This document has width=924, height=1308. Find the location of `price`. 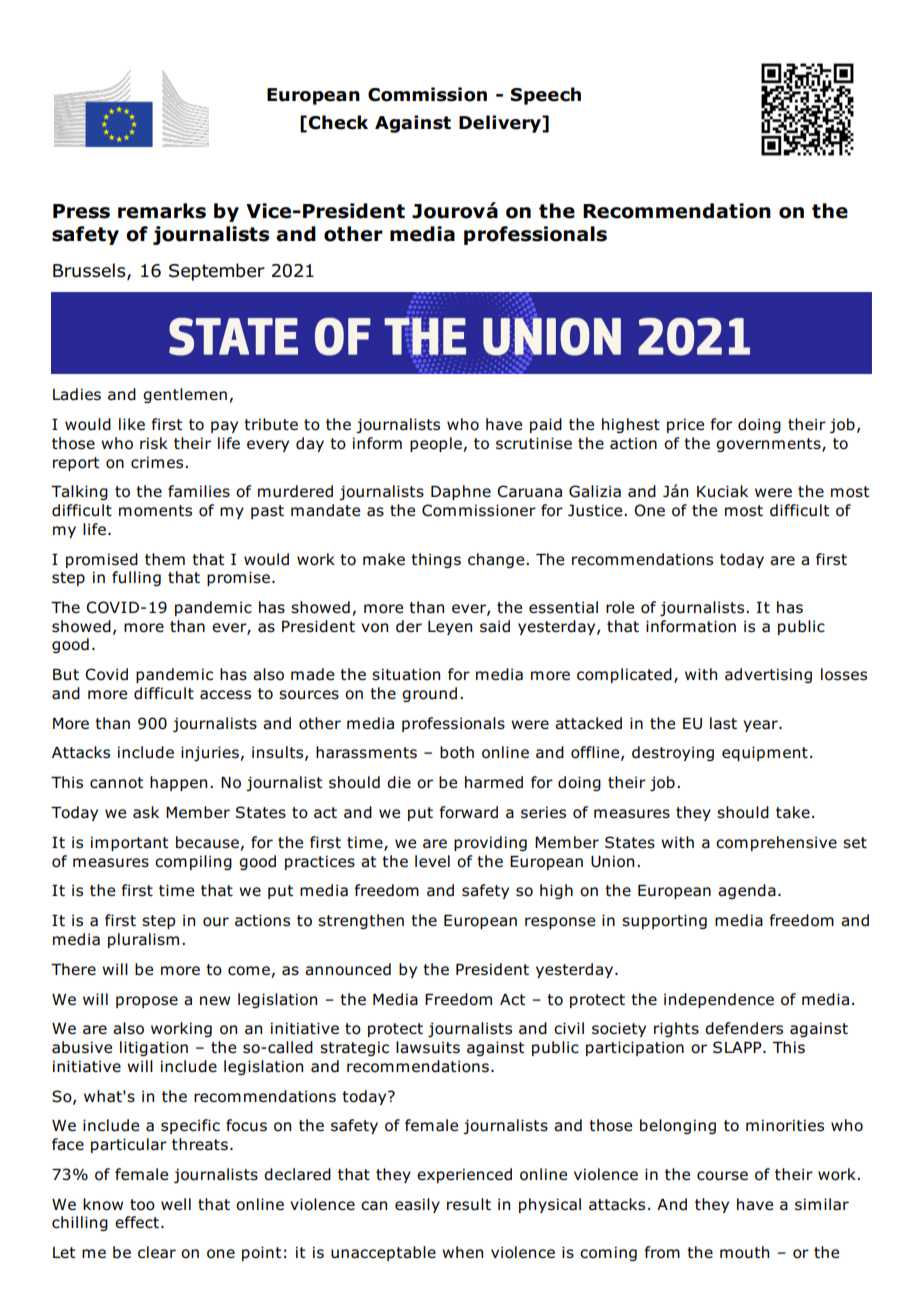

price is located at coordinates (685, 425).
